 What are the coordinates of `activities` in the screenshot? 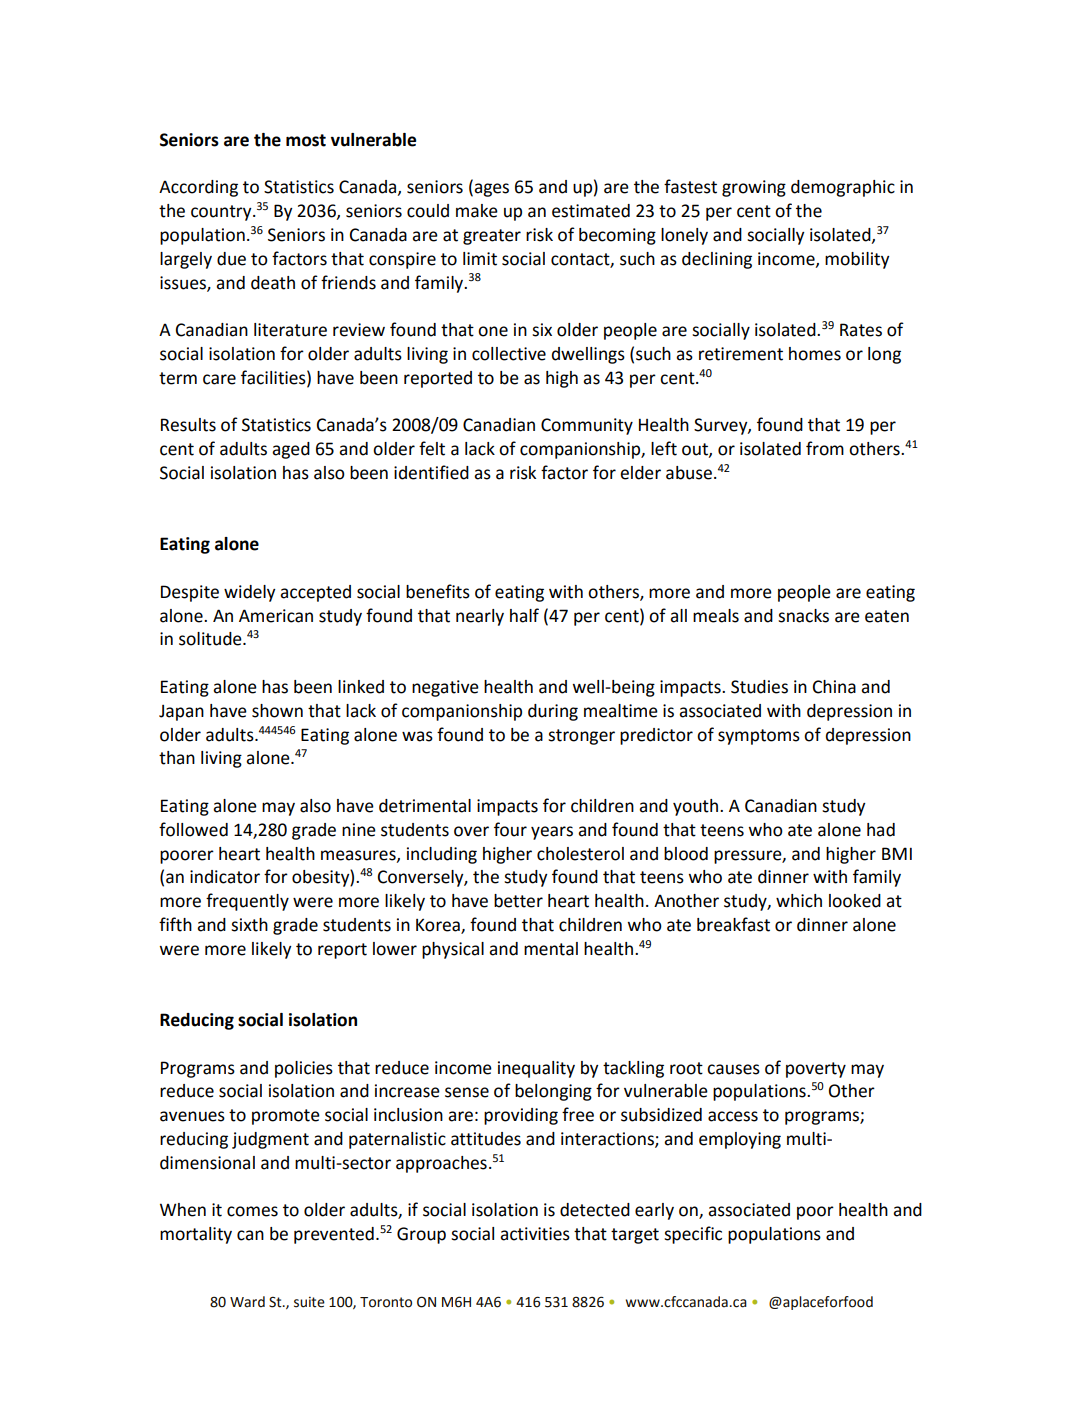 It's located at (535, 1234).
